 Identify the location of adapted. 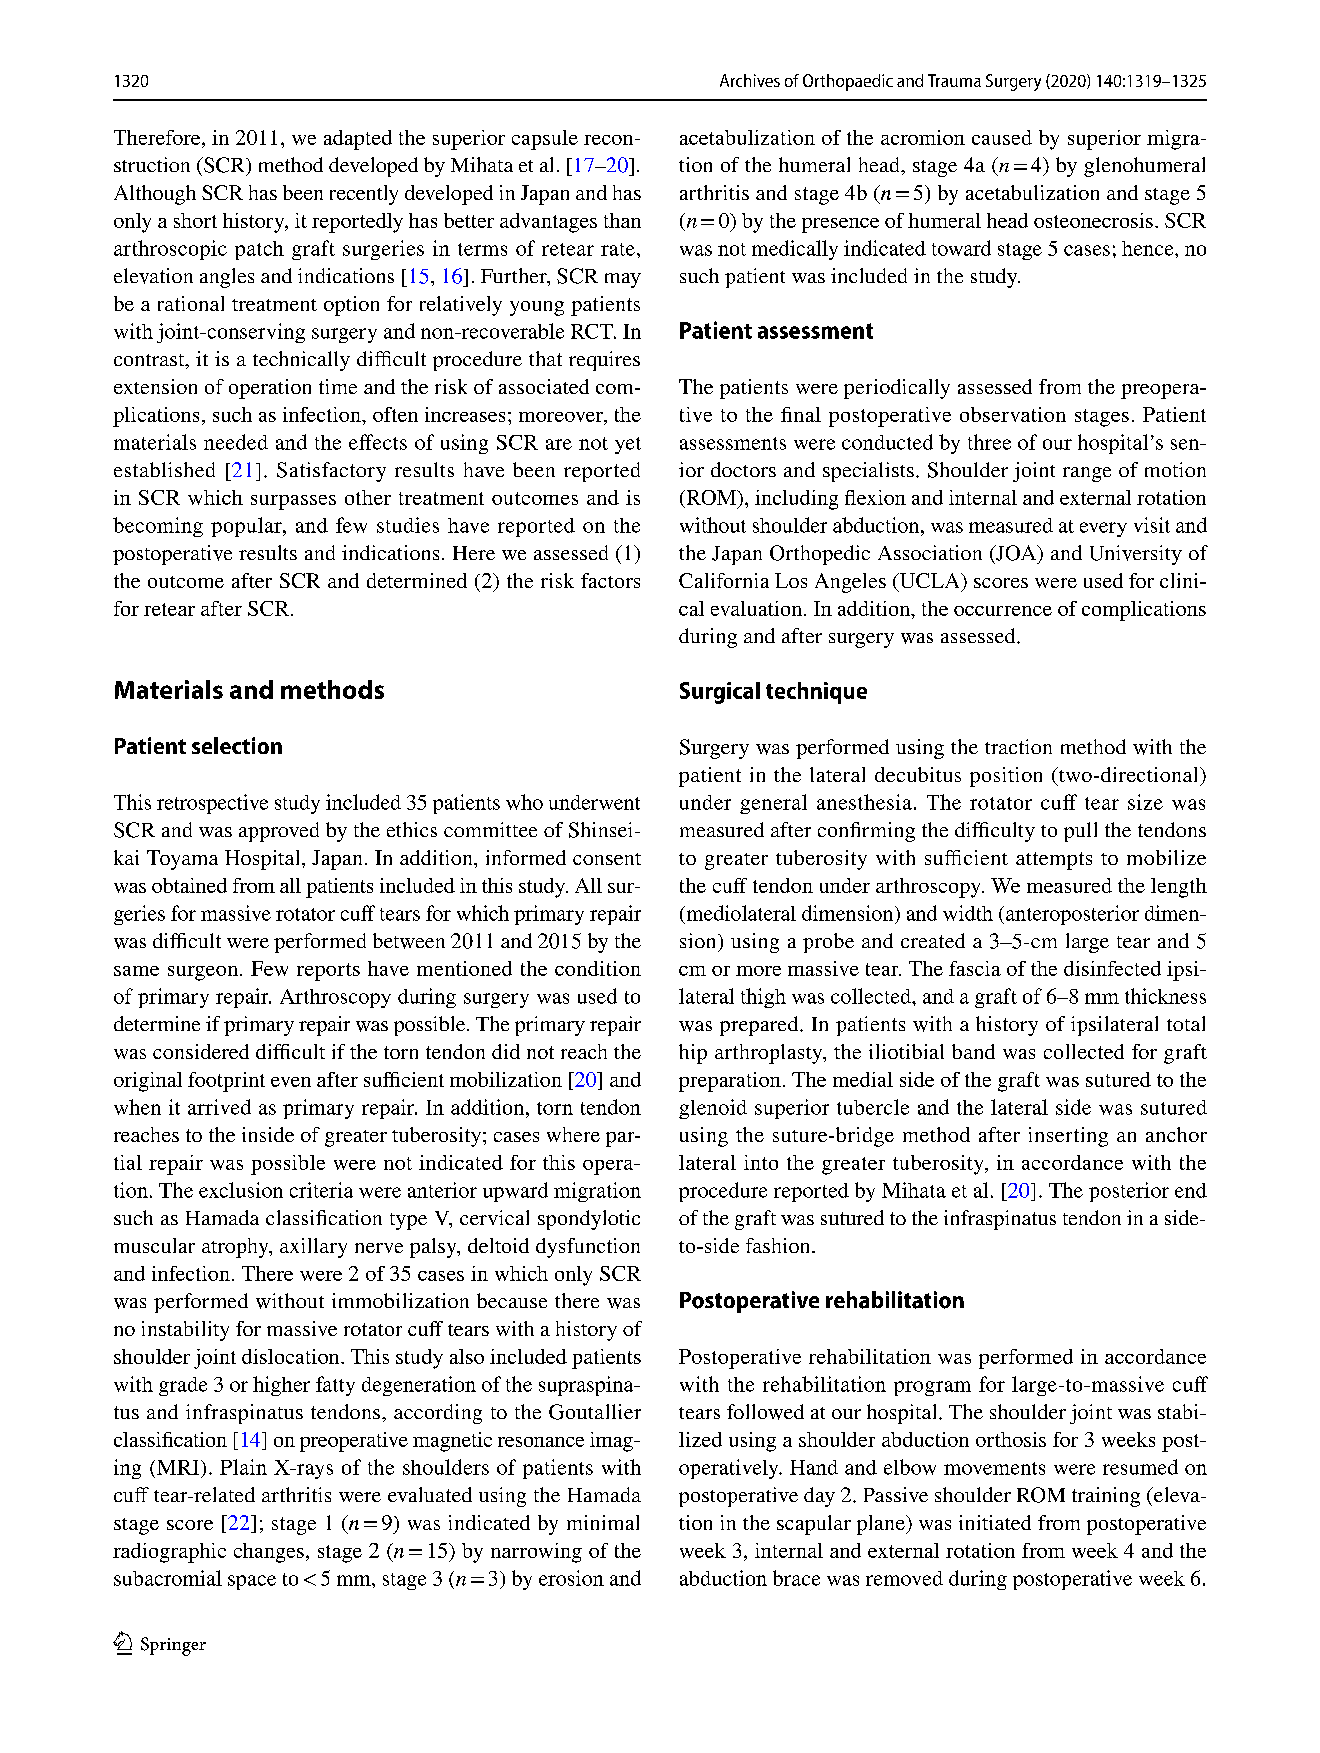
(358, 140).
